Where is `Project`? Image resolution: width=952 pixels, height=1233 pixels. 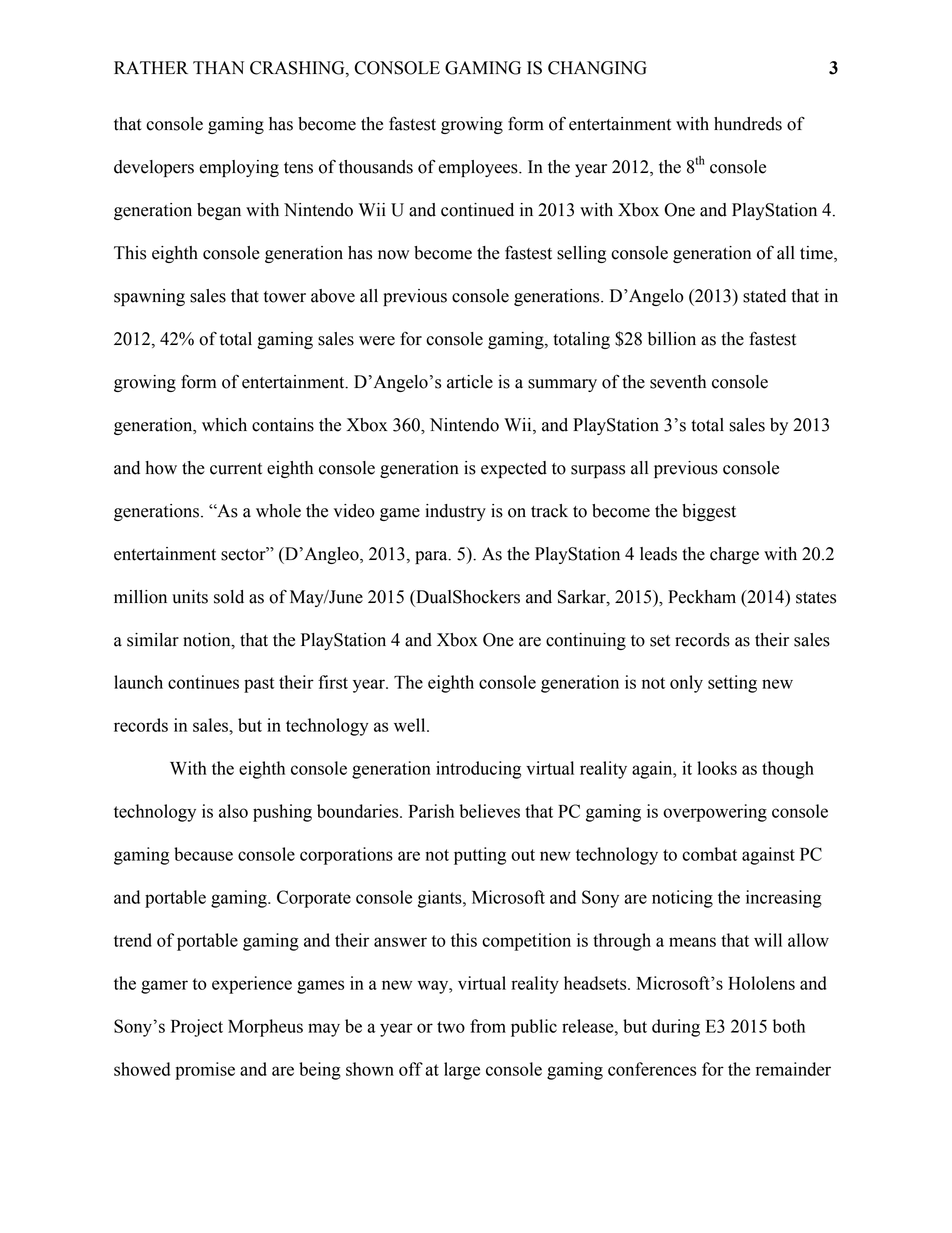
Project is located at coordinates (197, 1028).
